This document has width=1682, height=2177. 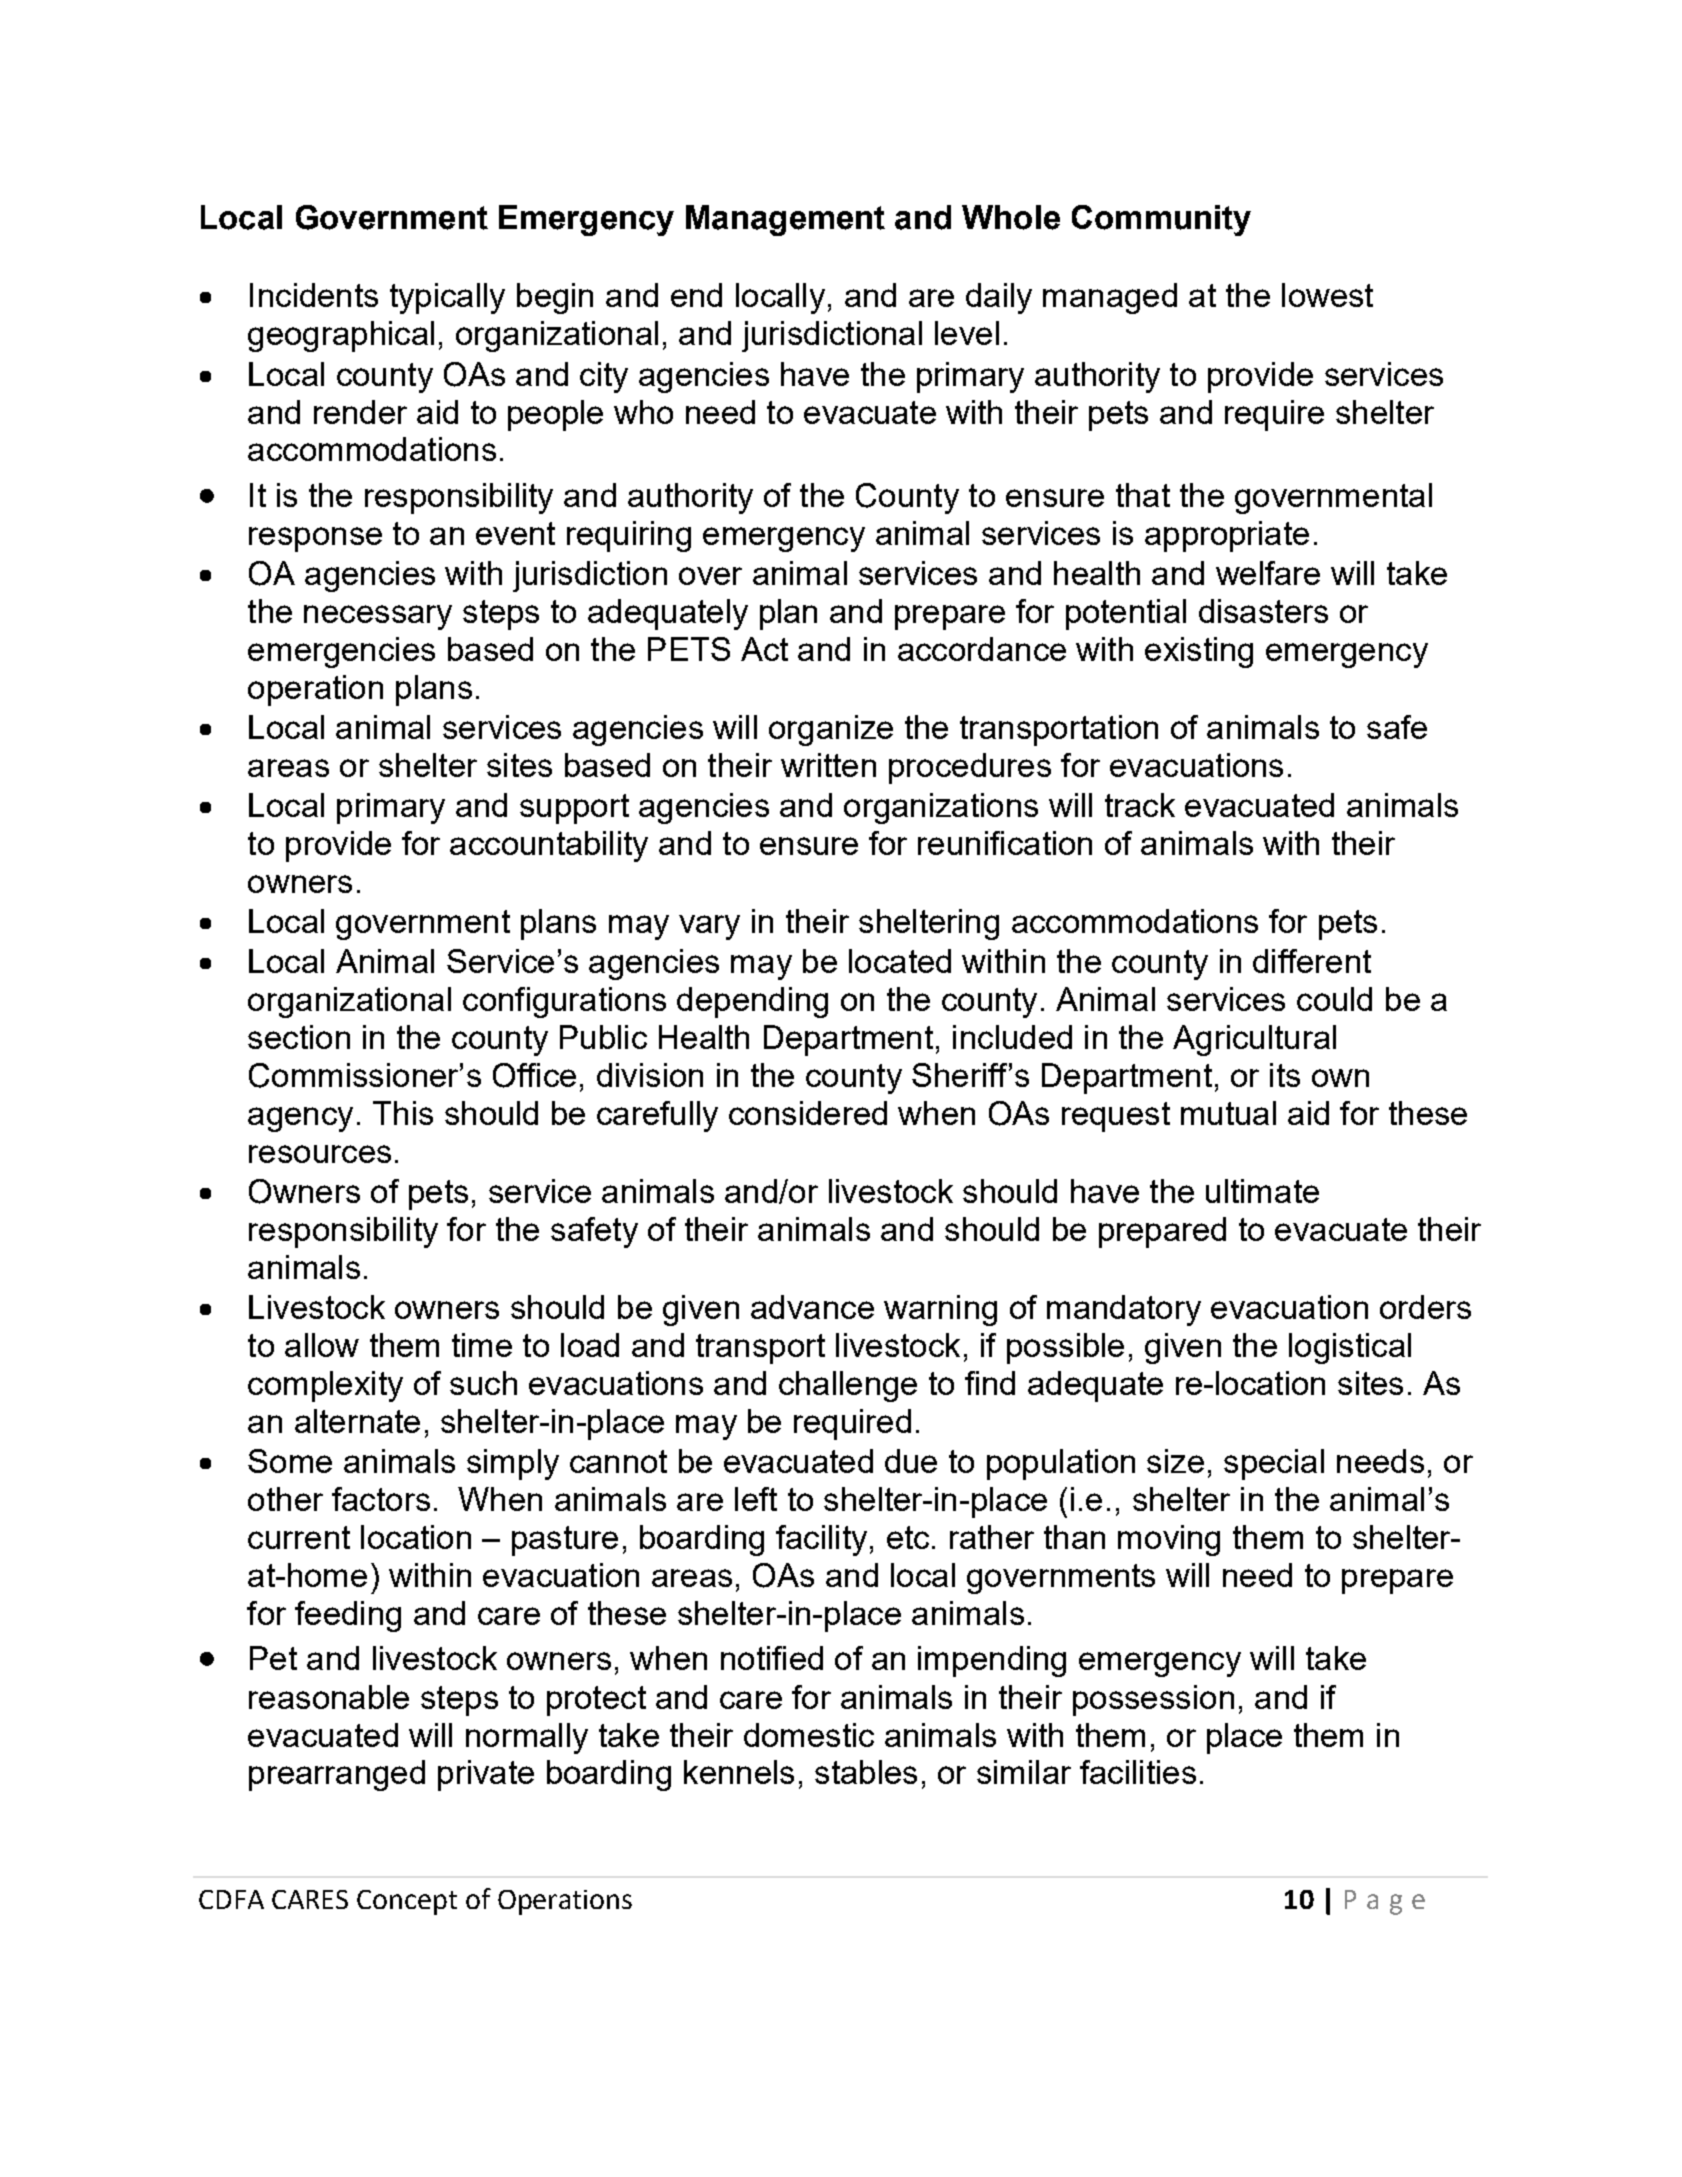 I want to click on stables, so click(x=866, y=1772).
